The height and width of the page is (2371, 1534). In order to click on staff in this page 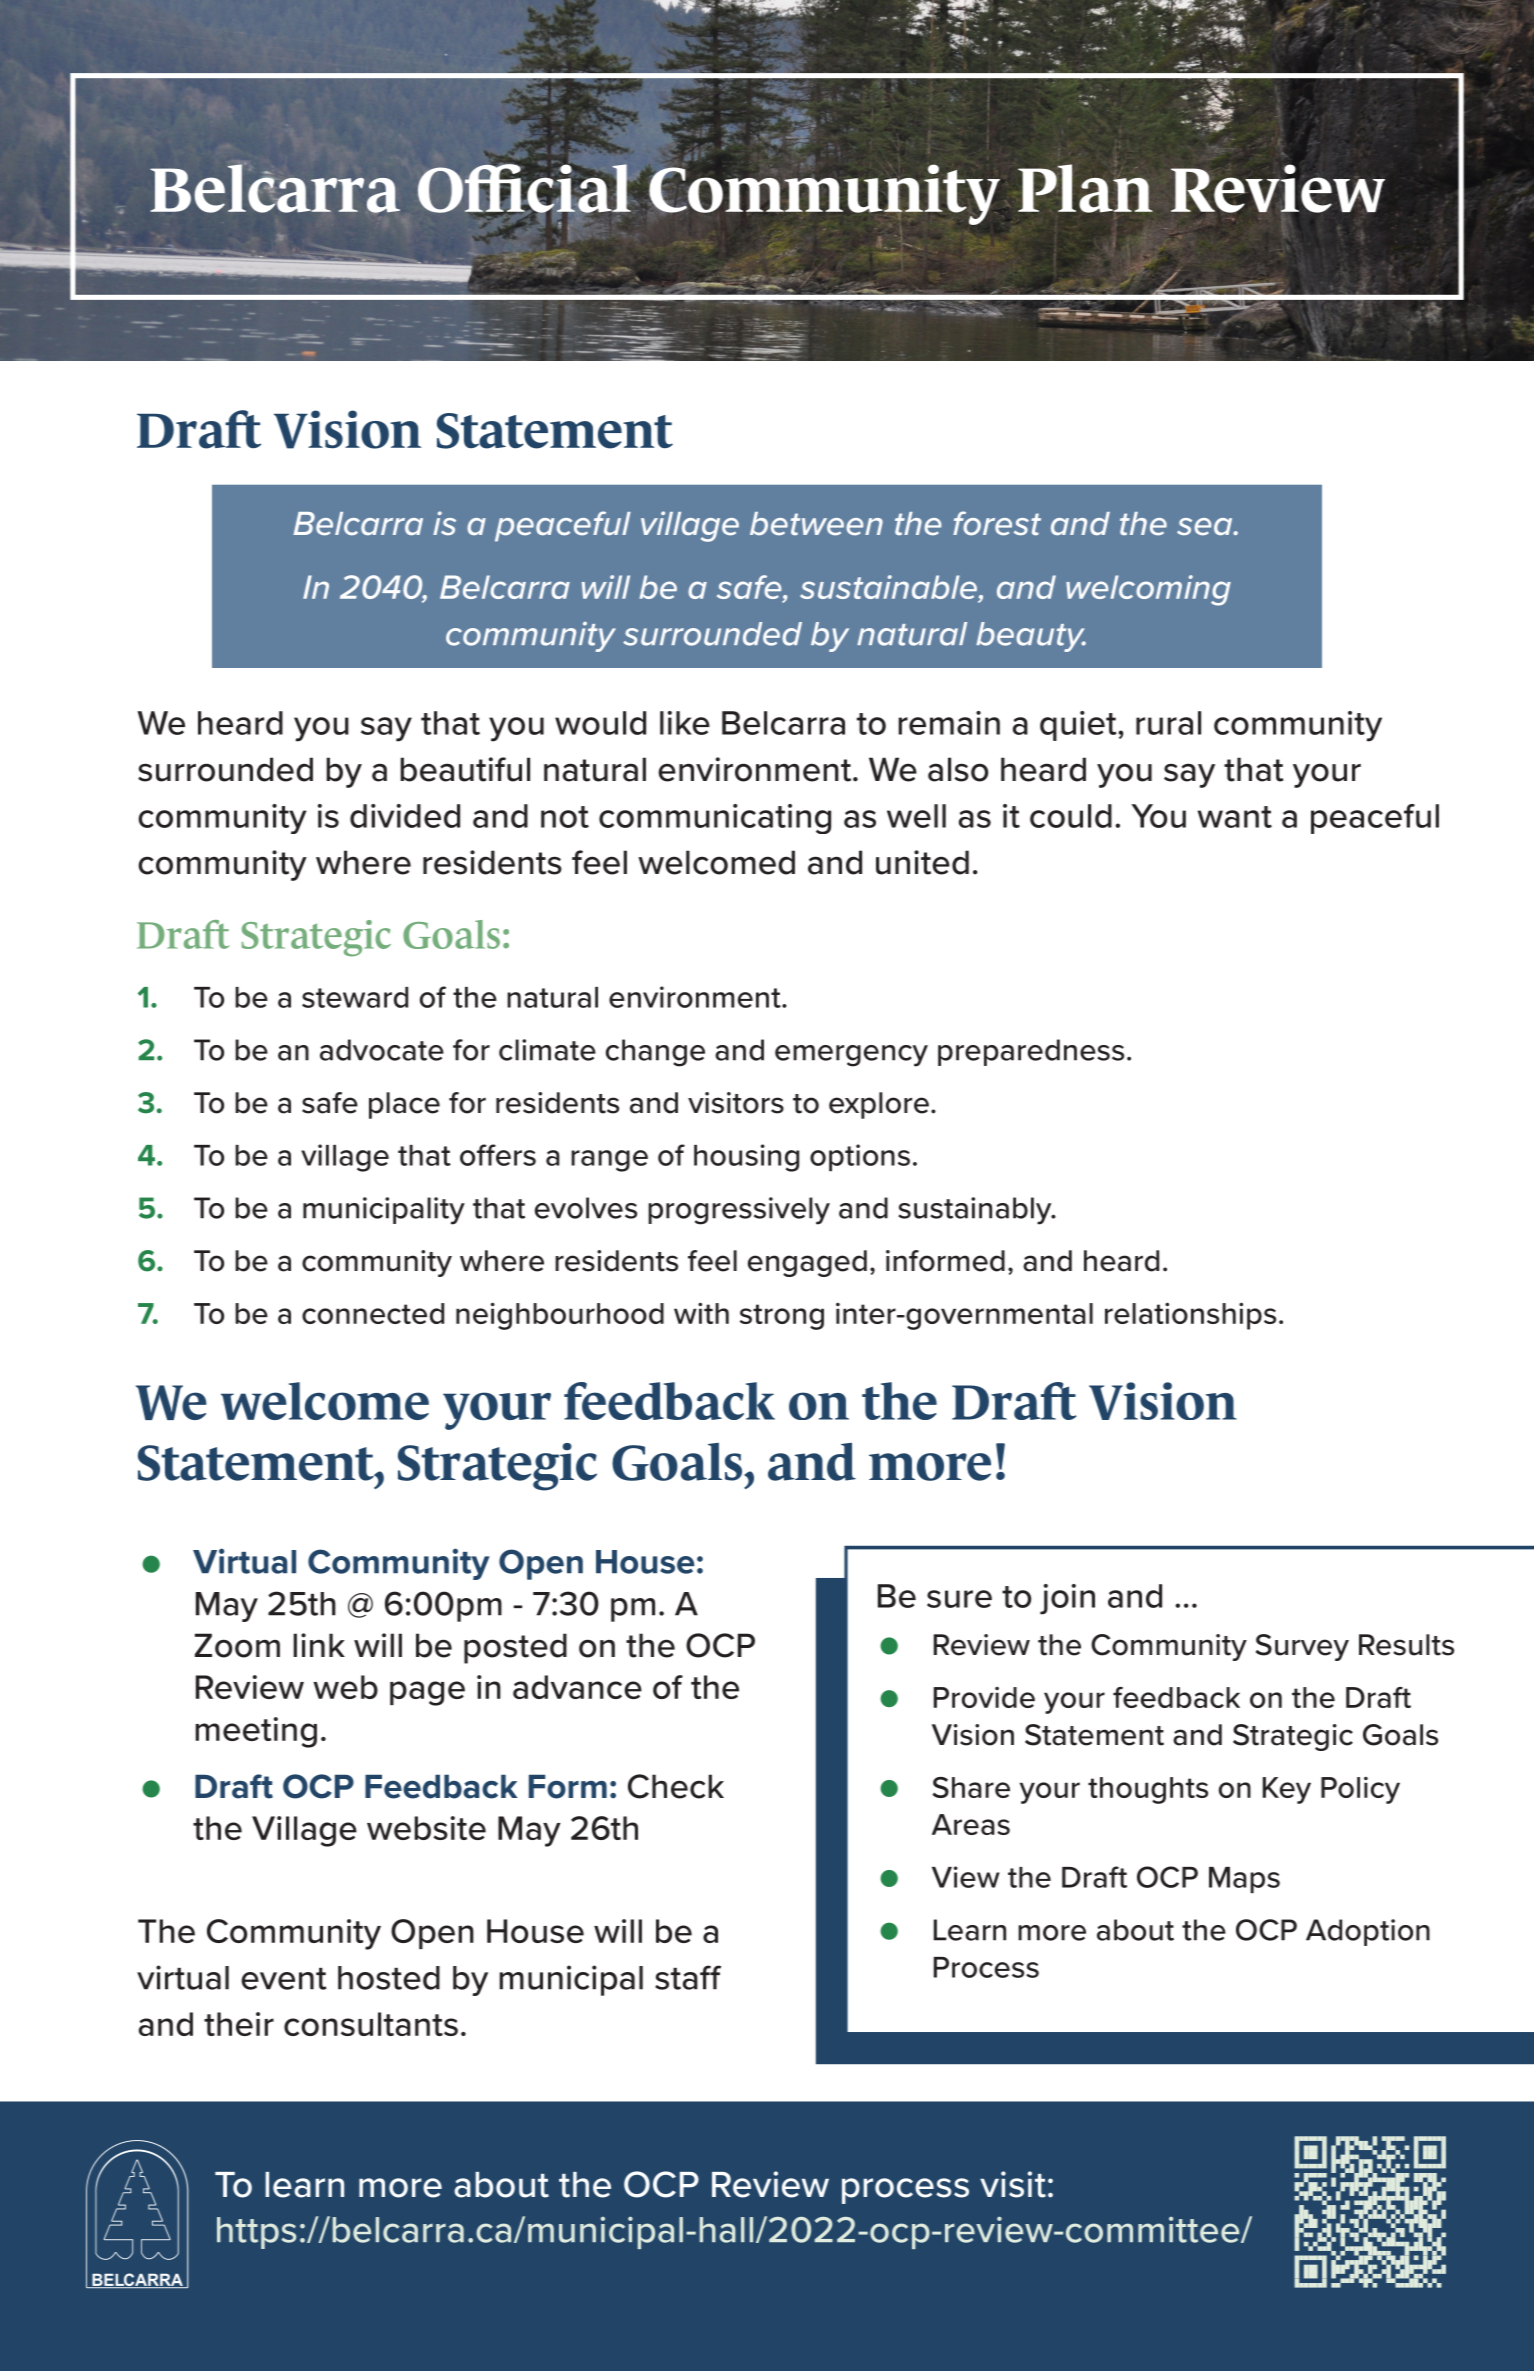, I will do `click(688, 1977)`.
